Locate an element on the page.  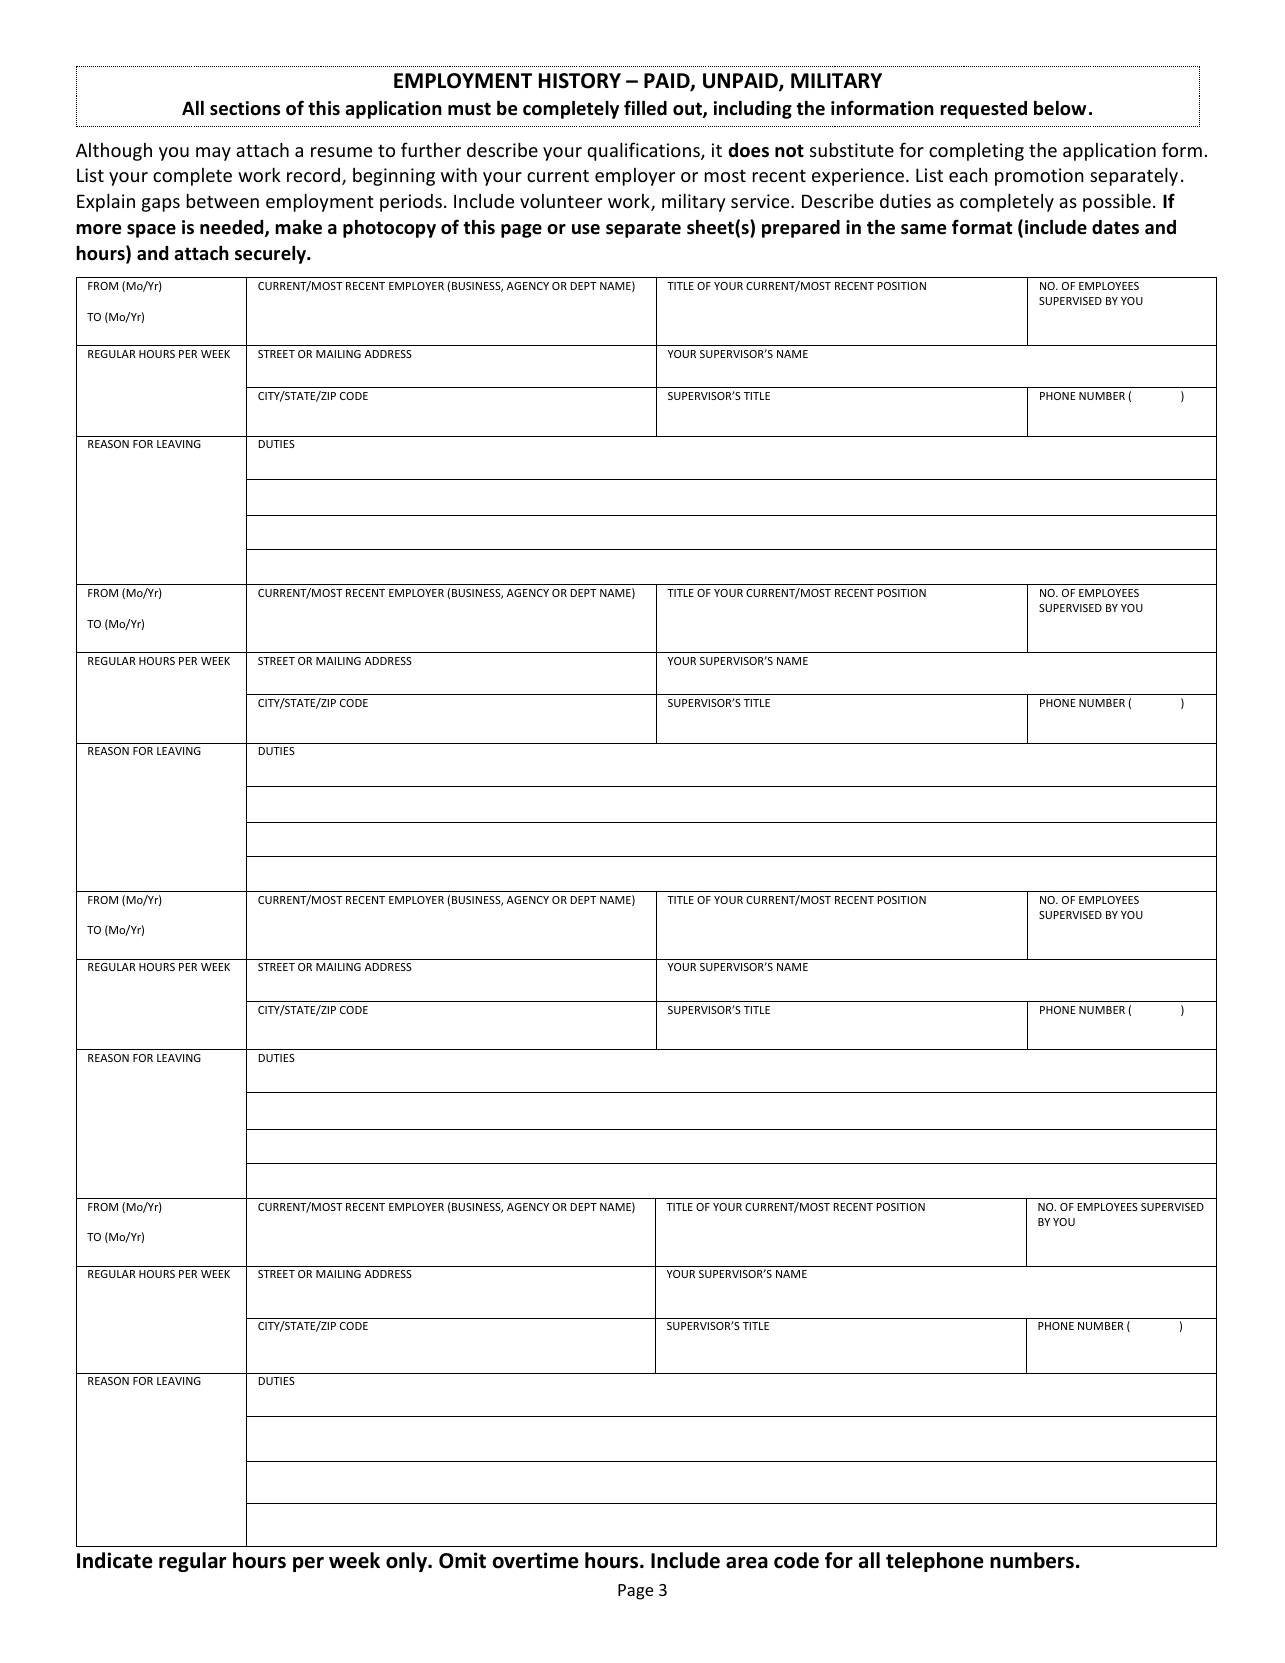
only is located at coordinates (407, 1562).
